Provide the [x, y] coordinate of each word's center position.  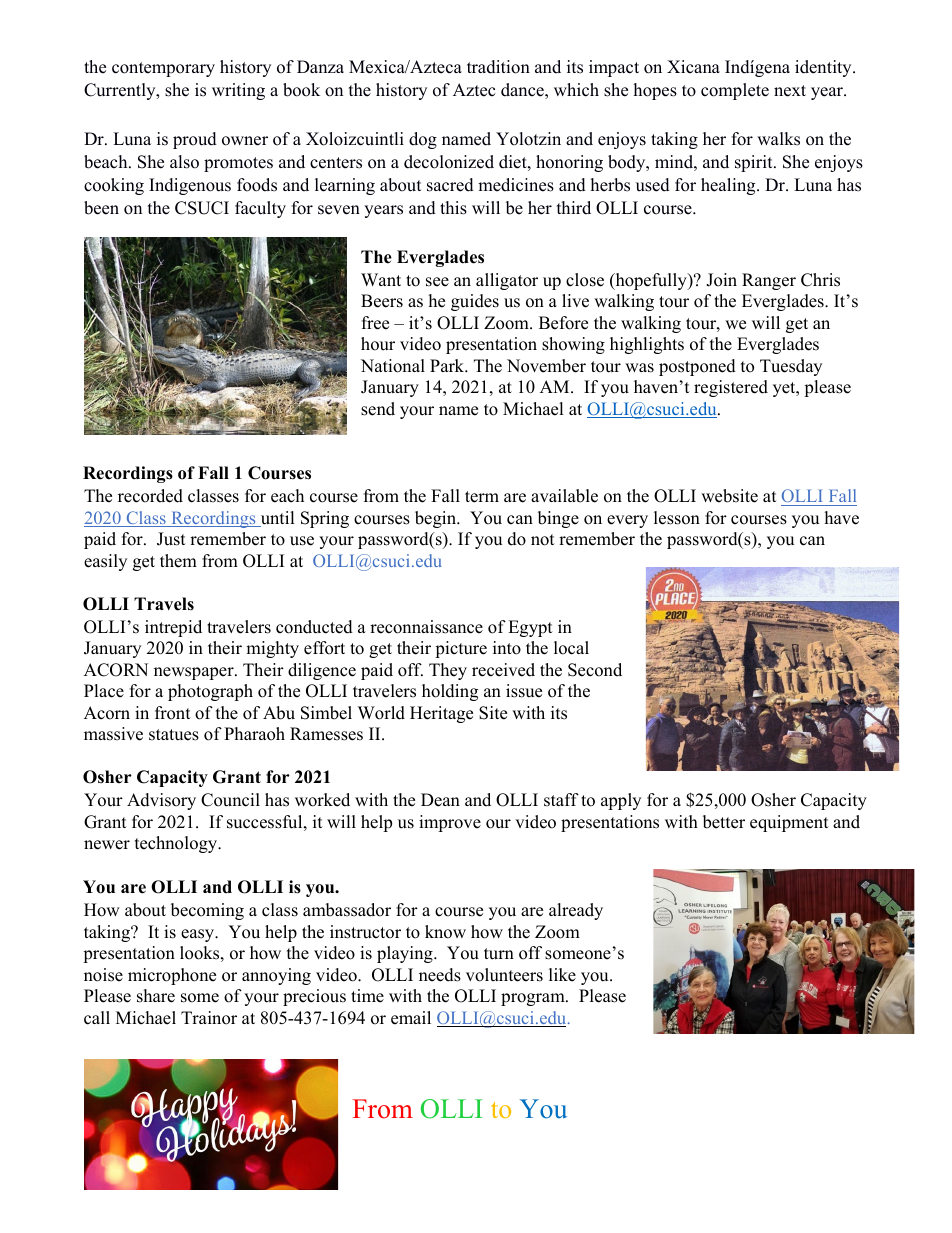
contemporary [163, 69]
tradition [498, 67]
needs [440, 975]
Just [171, 539]
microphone [172, 976]
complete [735, 91]
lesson [677, 518]
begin [437, 519]
